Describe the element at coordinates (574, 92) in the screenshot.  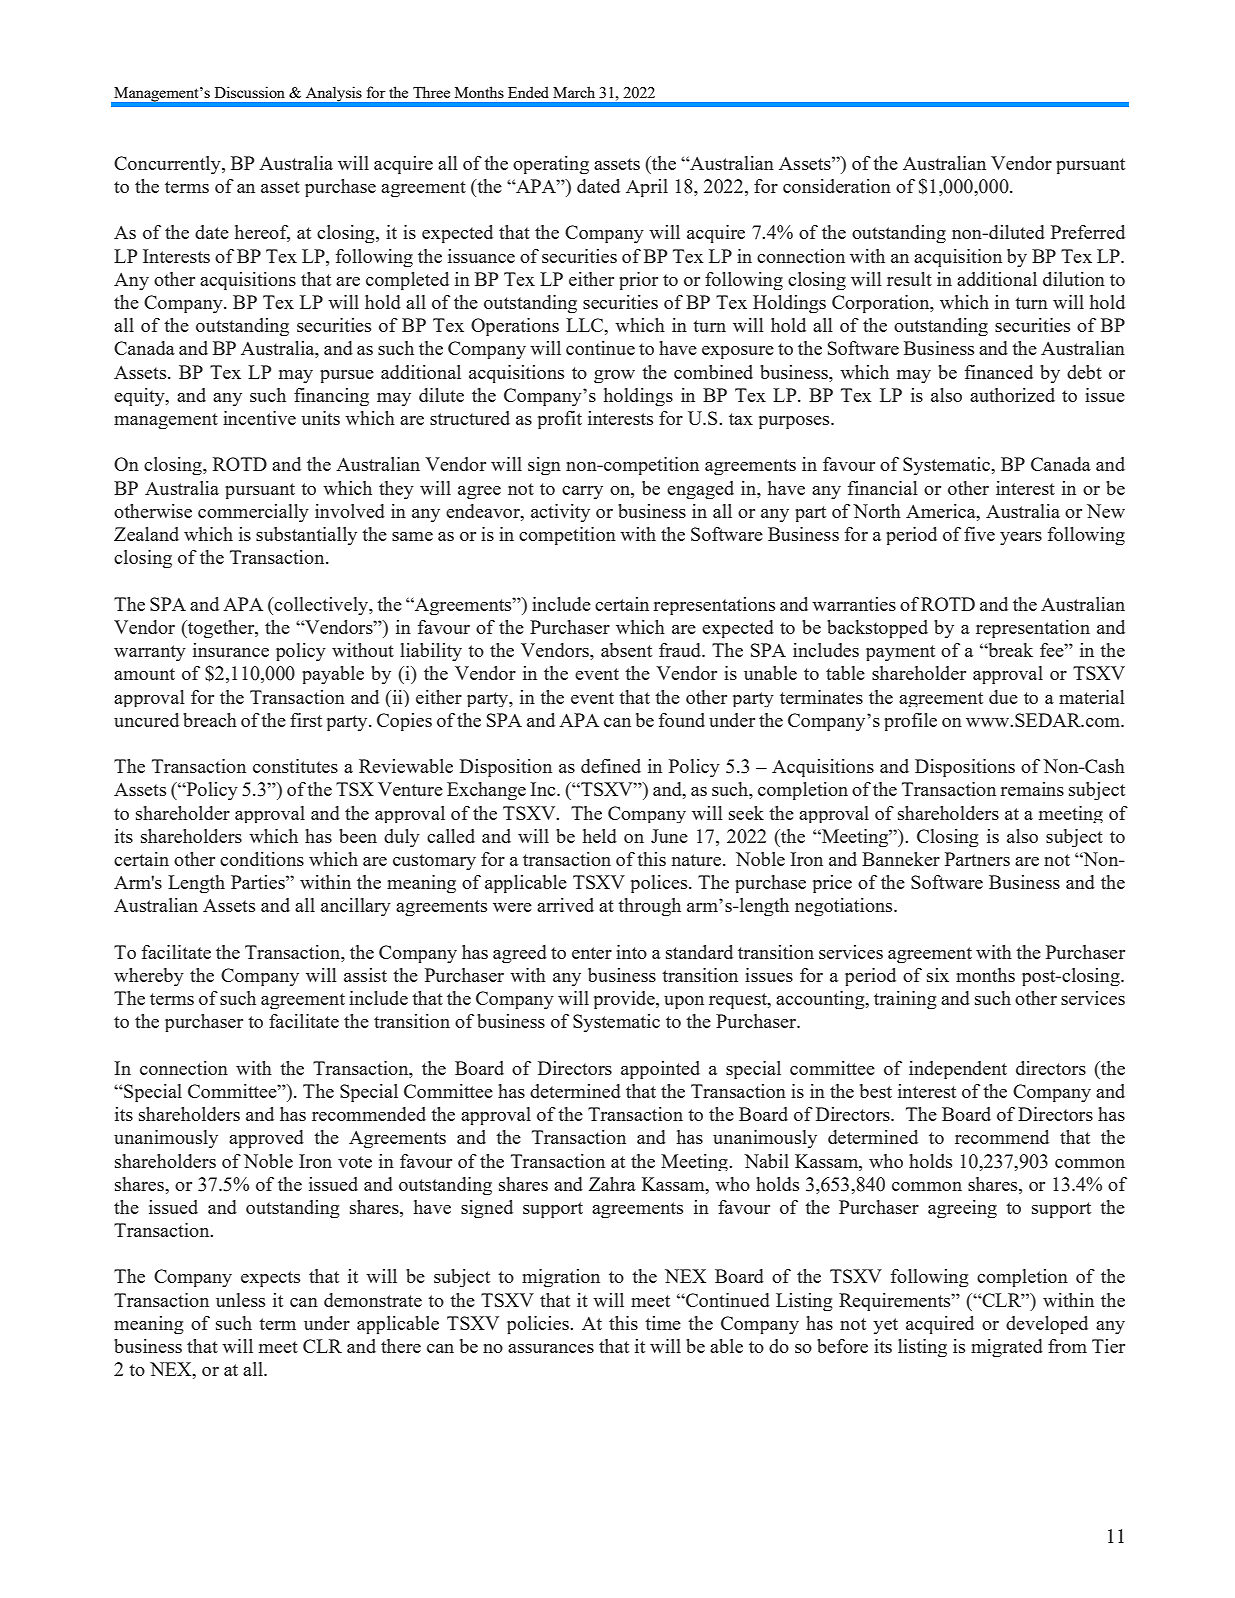
I see `March` at that location.
